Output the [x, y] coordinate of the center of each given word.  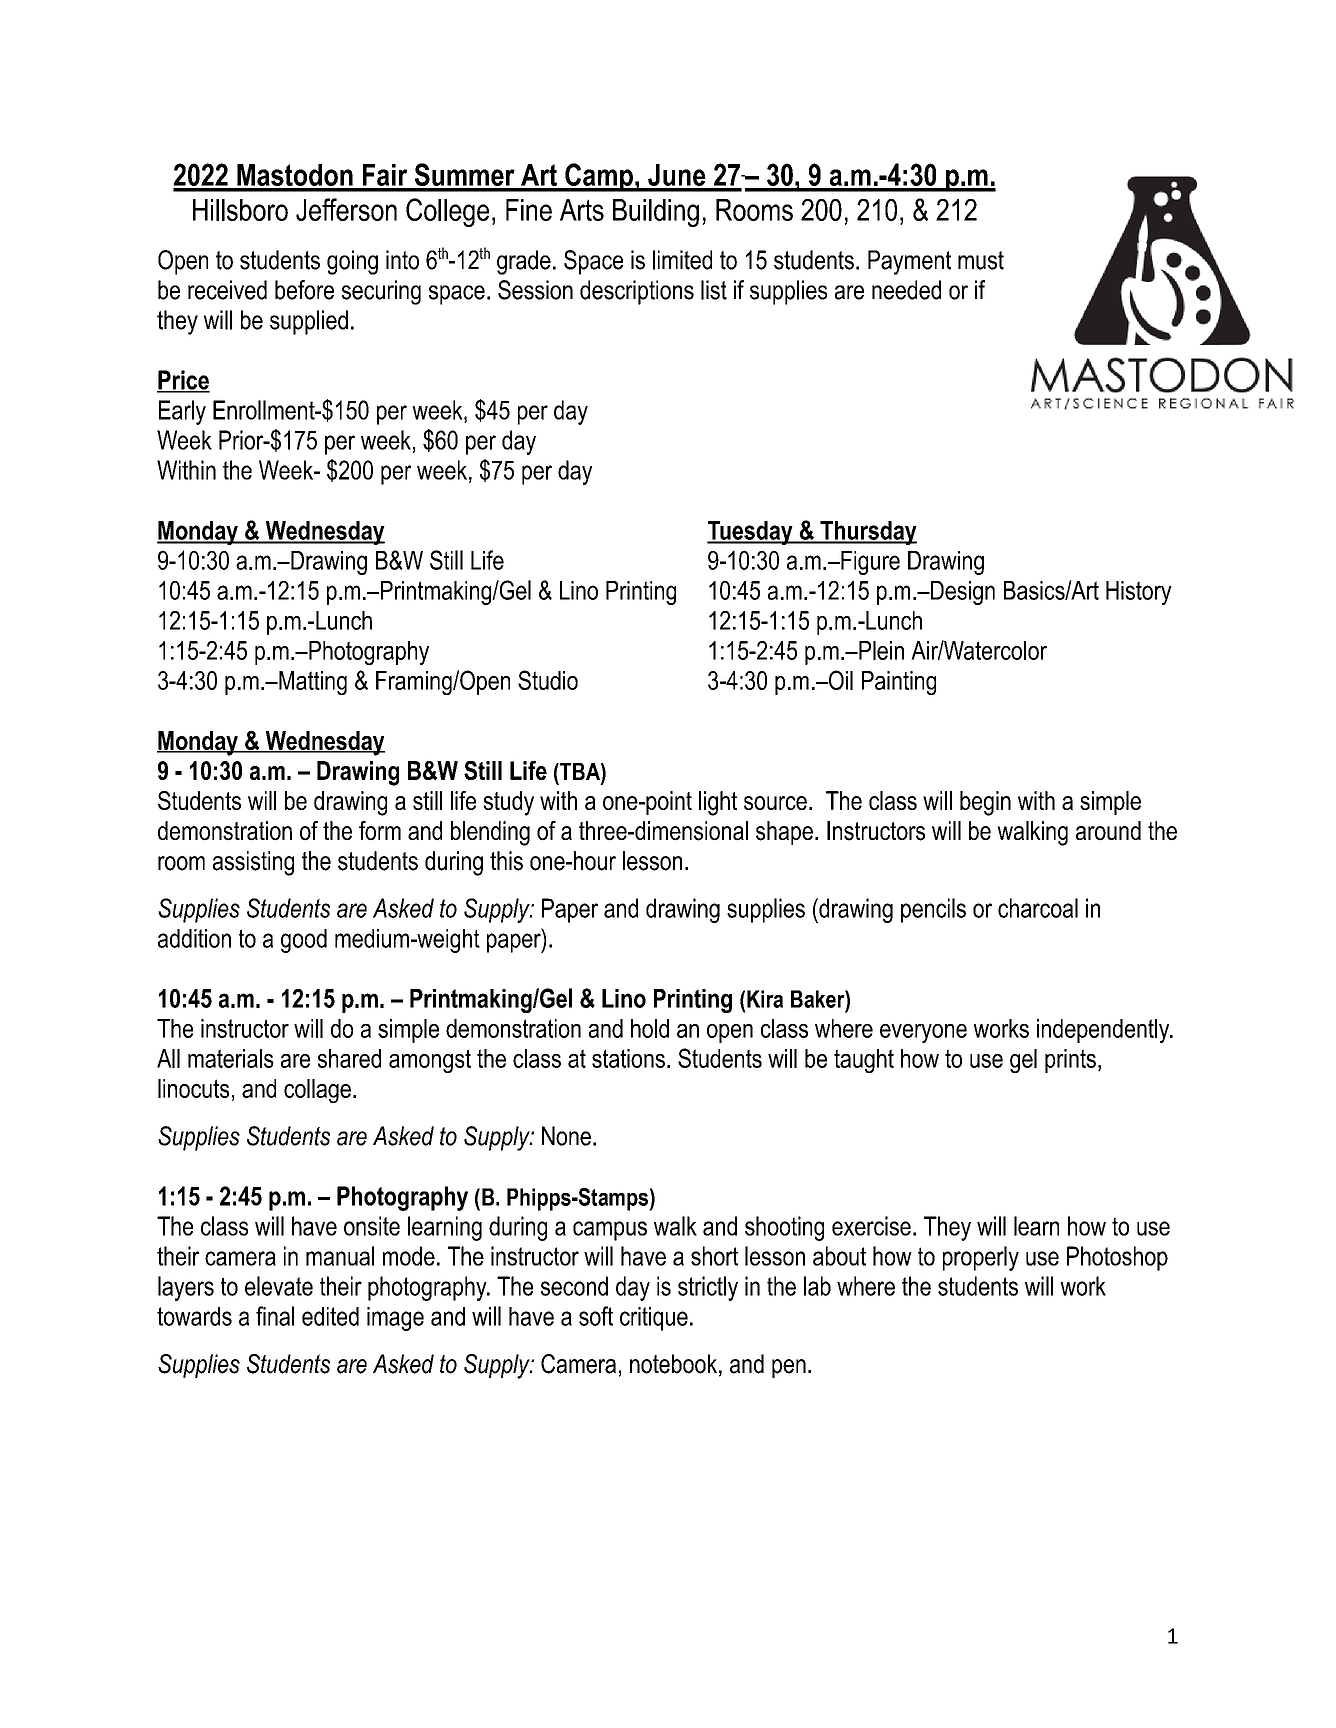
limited [682, 260]
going [352, 262]
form [380, 831]
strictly [708, 1288]
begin [985, 803]
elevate [279, 1286]
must [981, 260]
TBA [580, 771]
